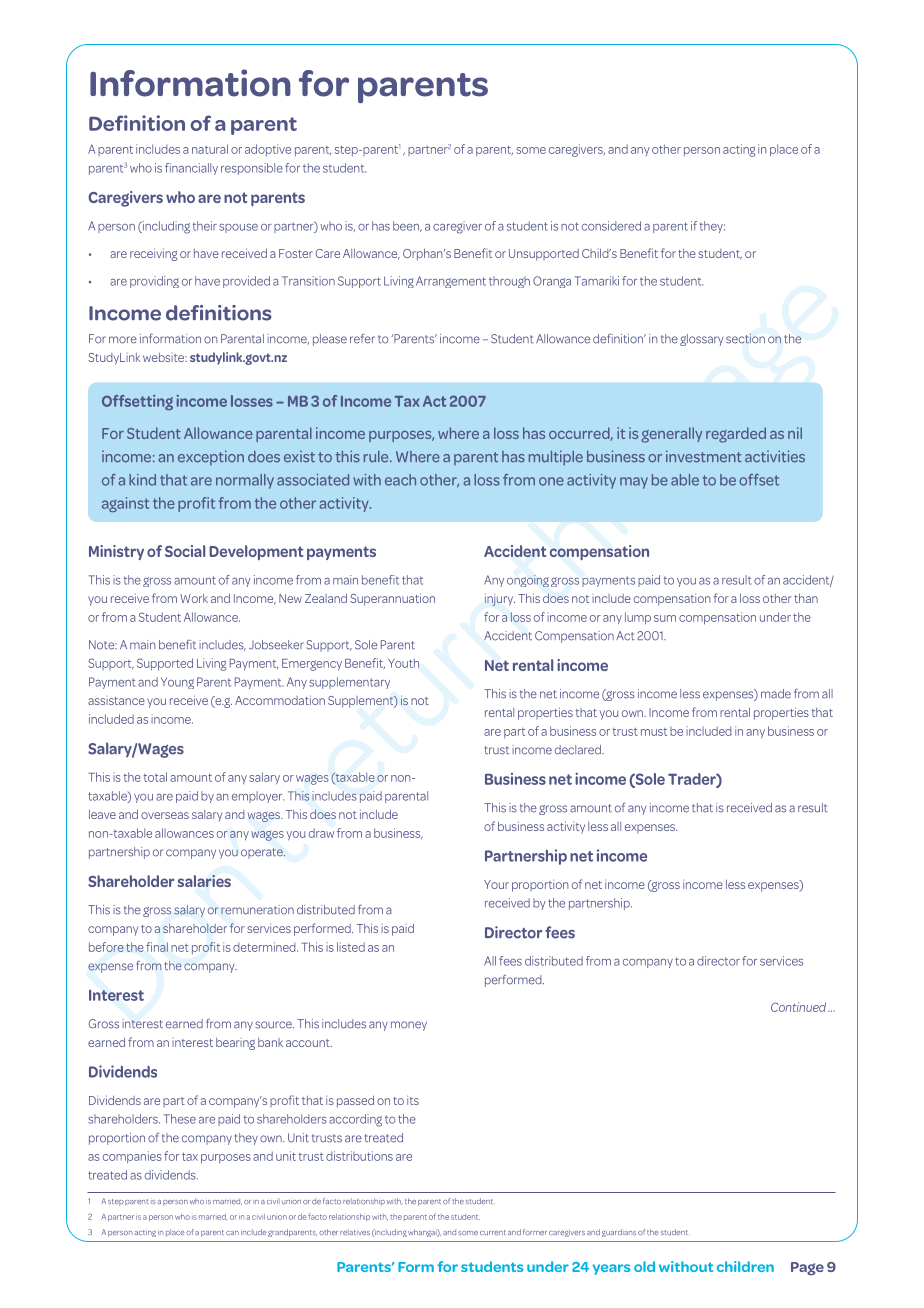  Describe the element at coordinates (191, 169) in the document. I see `financially` at that location.
